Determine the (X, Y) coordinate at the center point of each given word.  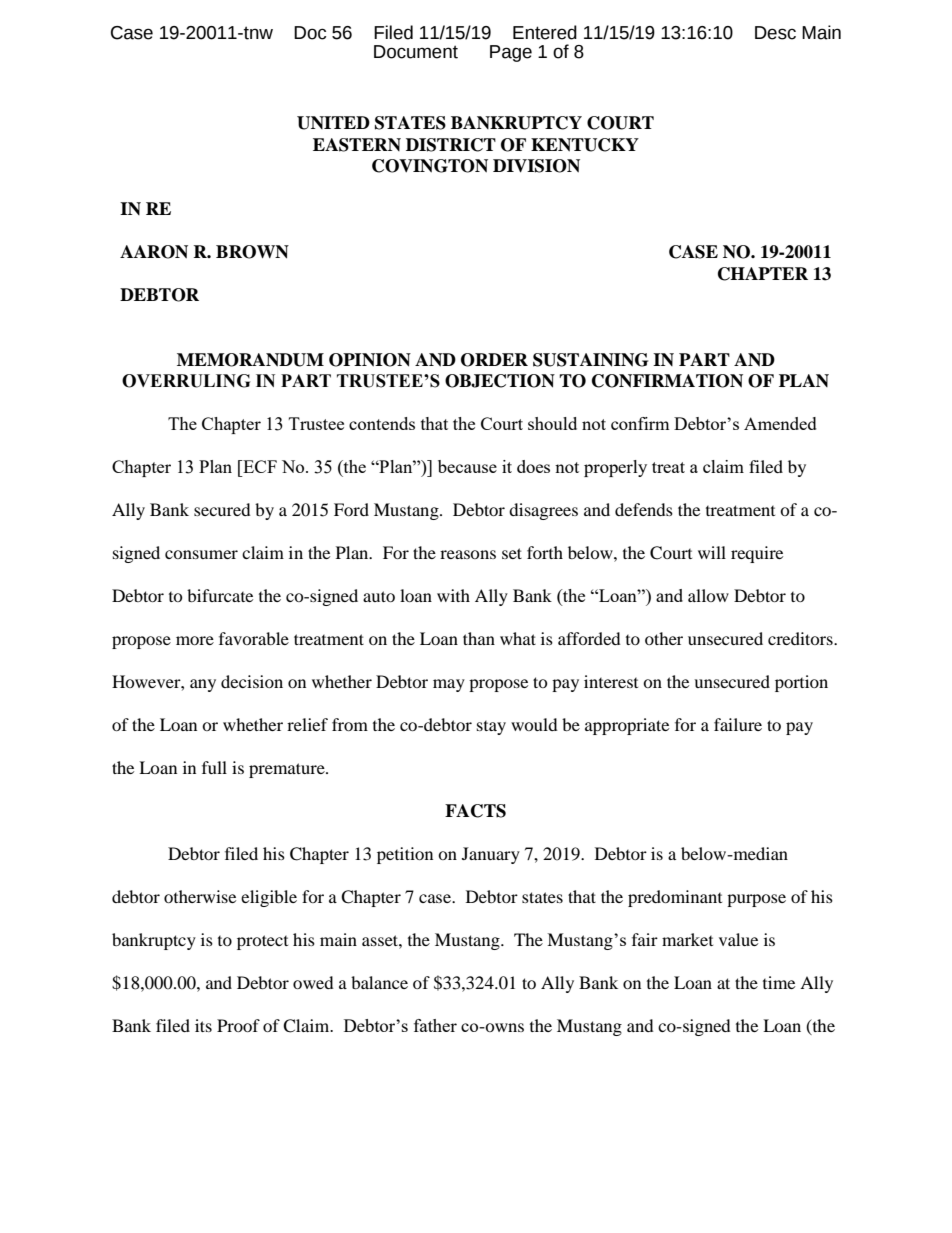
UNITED (333, 123)
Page (511, 53)
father (435, 1025)
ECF (259, 466)
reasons (468, 554)
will (712, 552)
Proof (238, 1025)
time (779, 982)
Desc (775, 33)
